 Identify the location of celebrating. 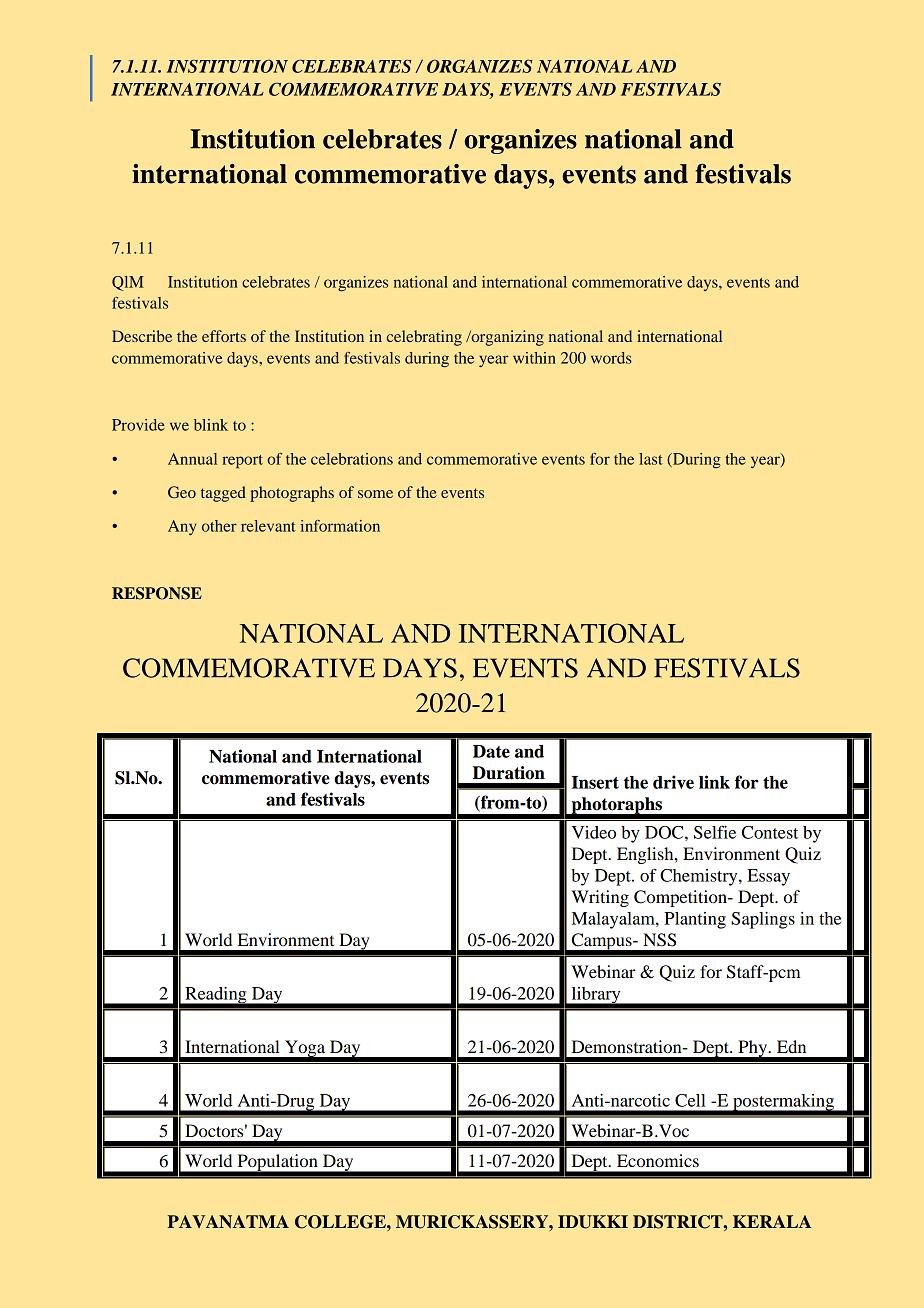
(424, 338).
